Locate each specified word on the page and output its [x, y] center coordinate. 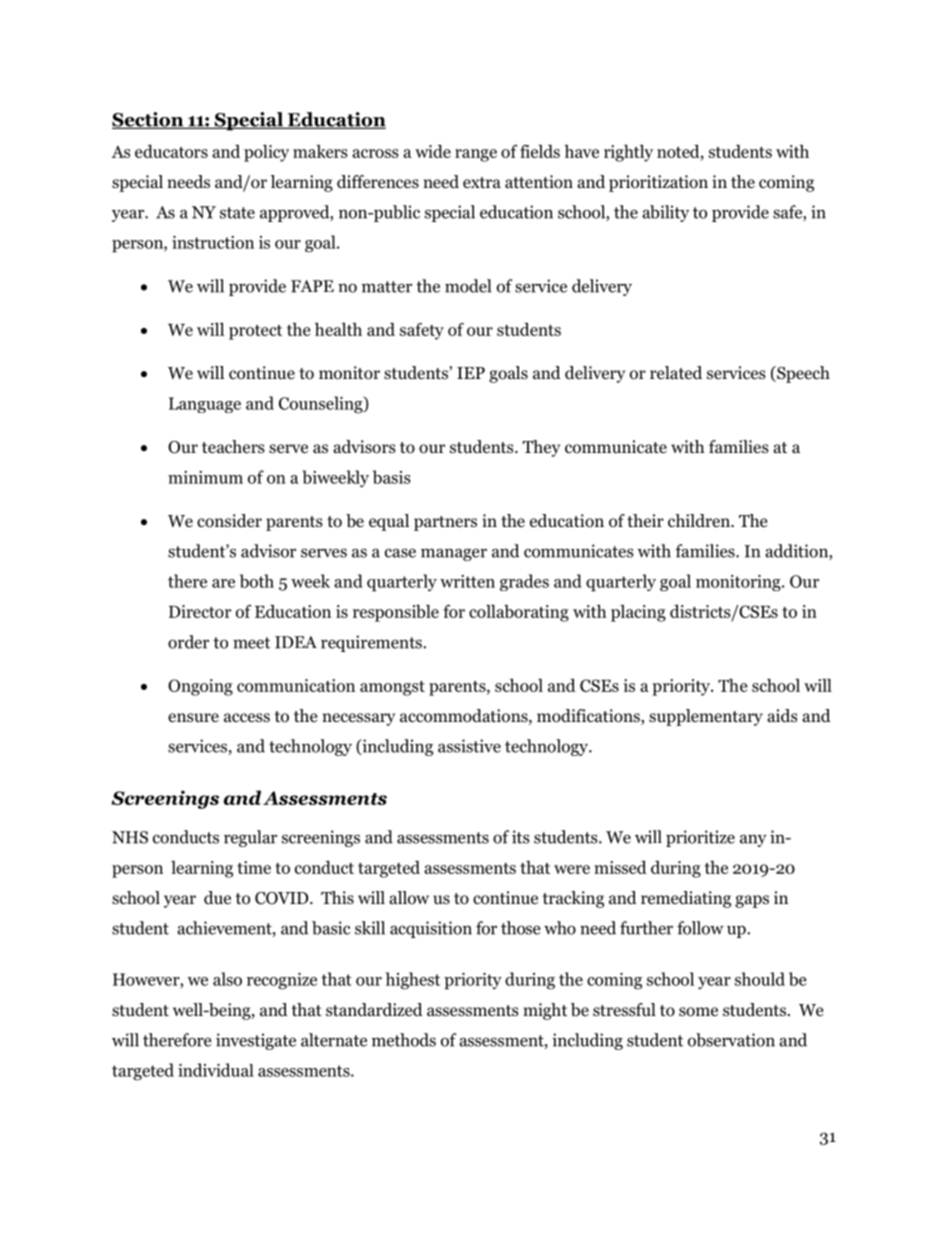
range [476, 155]
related [676, 373]
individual [216, 1070]
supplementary [706, 717]
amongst [392, 688]
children [700, 521]
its [521, 837]
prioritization [658, 183]
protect [255, 332]
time [254, 867]
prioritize [700, 838]
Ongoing [200, 687]
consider [229, 521]
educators [171, 151]
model [468, 286]
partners [445, 523]
